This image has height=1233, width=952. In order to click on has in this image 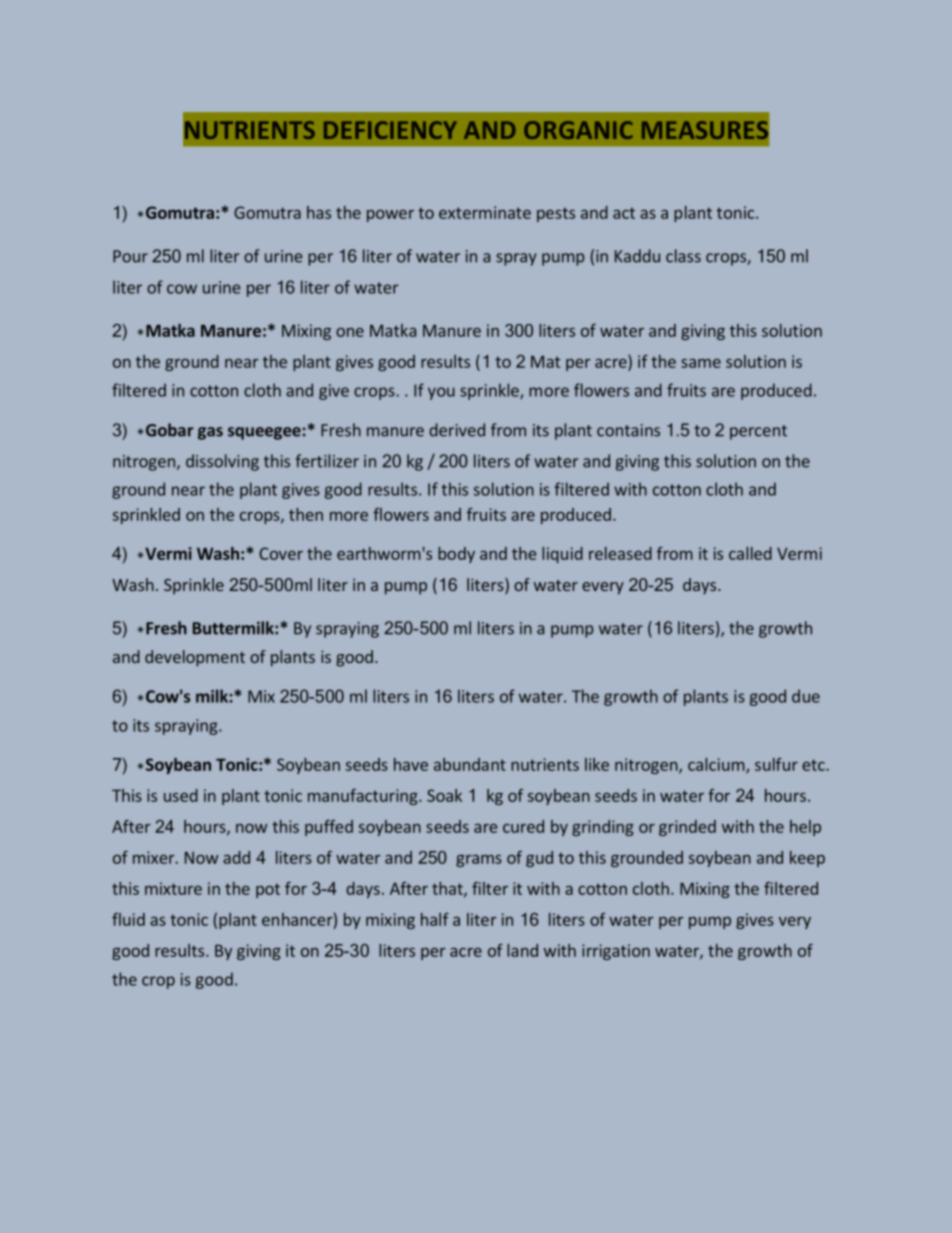, I will do `click(319, 212)`.
